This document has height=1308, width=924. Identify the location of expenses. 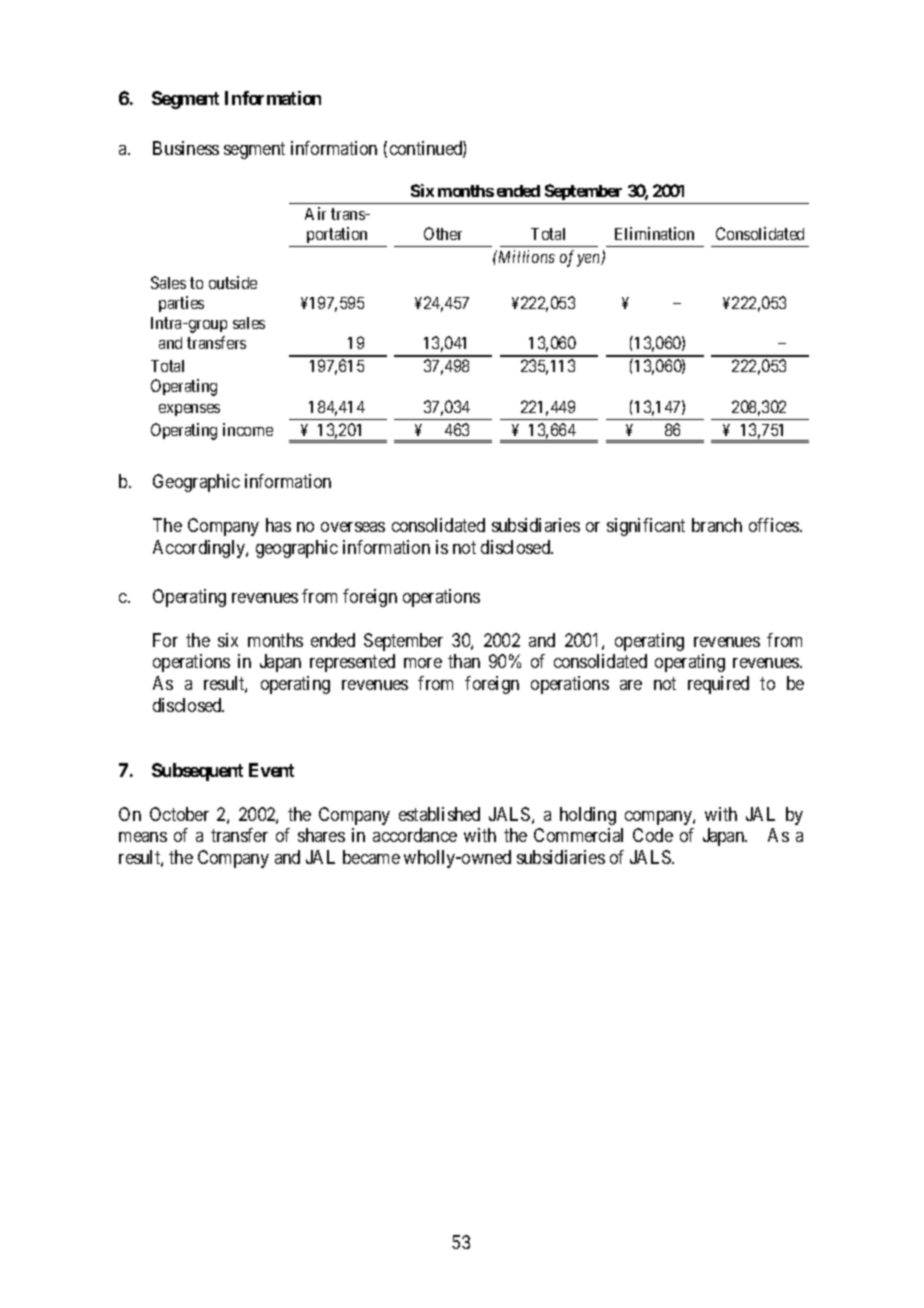
(189, 410).
